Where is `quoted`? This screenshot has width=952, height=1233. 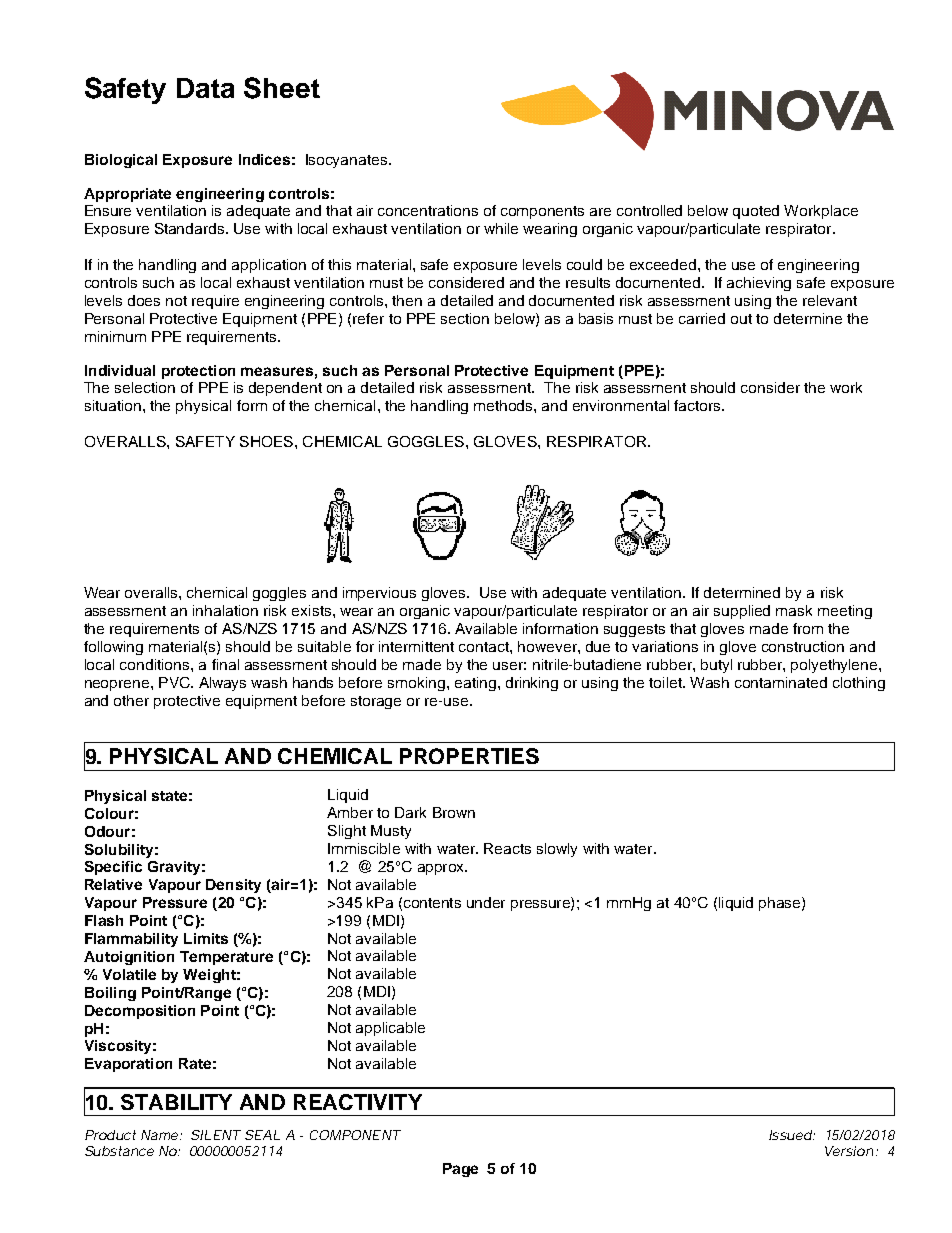 quoted is located at coordinates (756, 212).
